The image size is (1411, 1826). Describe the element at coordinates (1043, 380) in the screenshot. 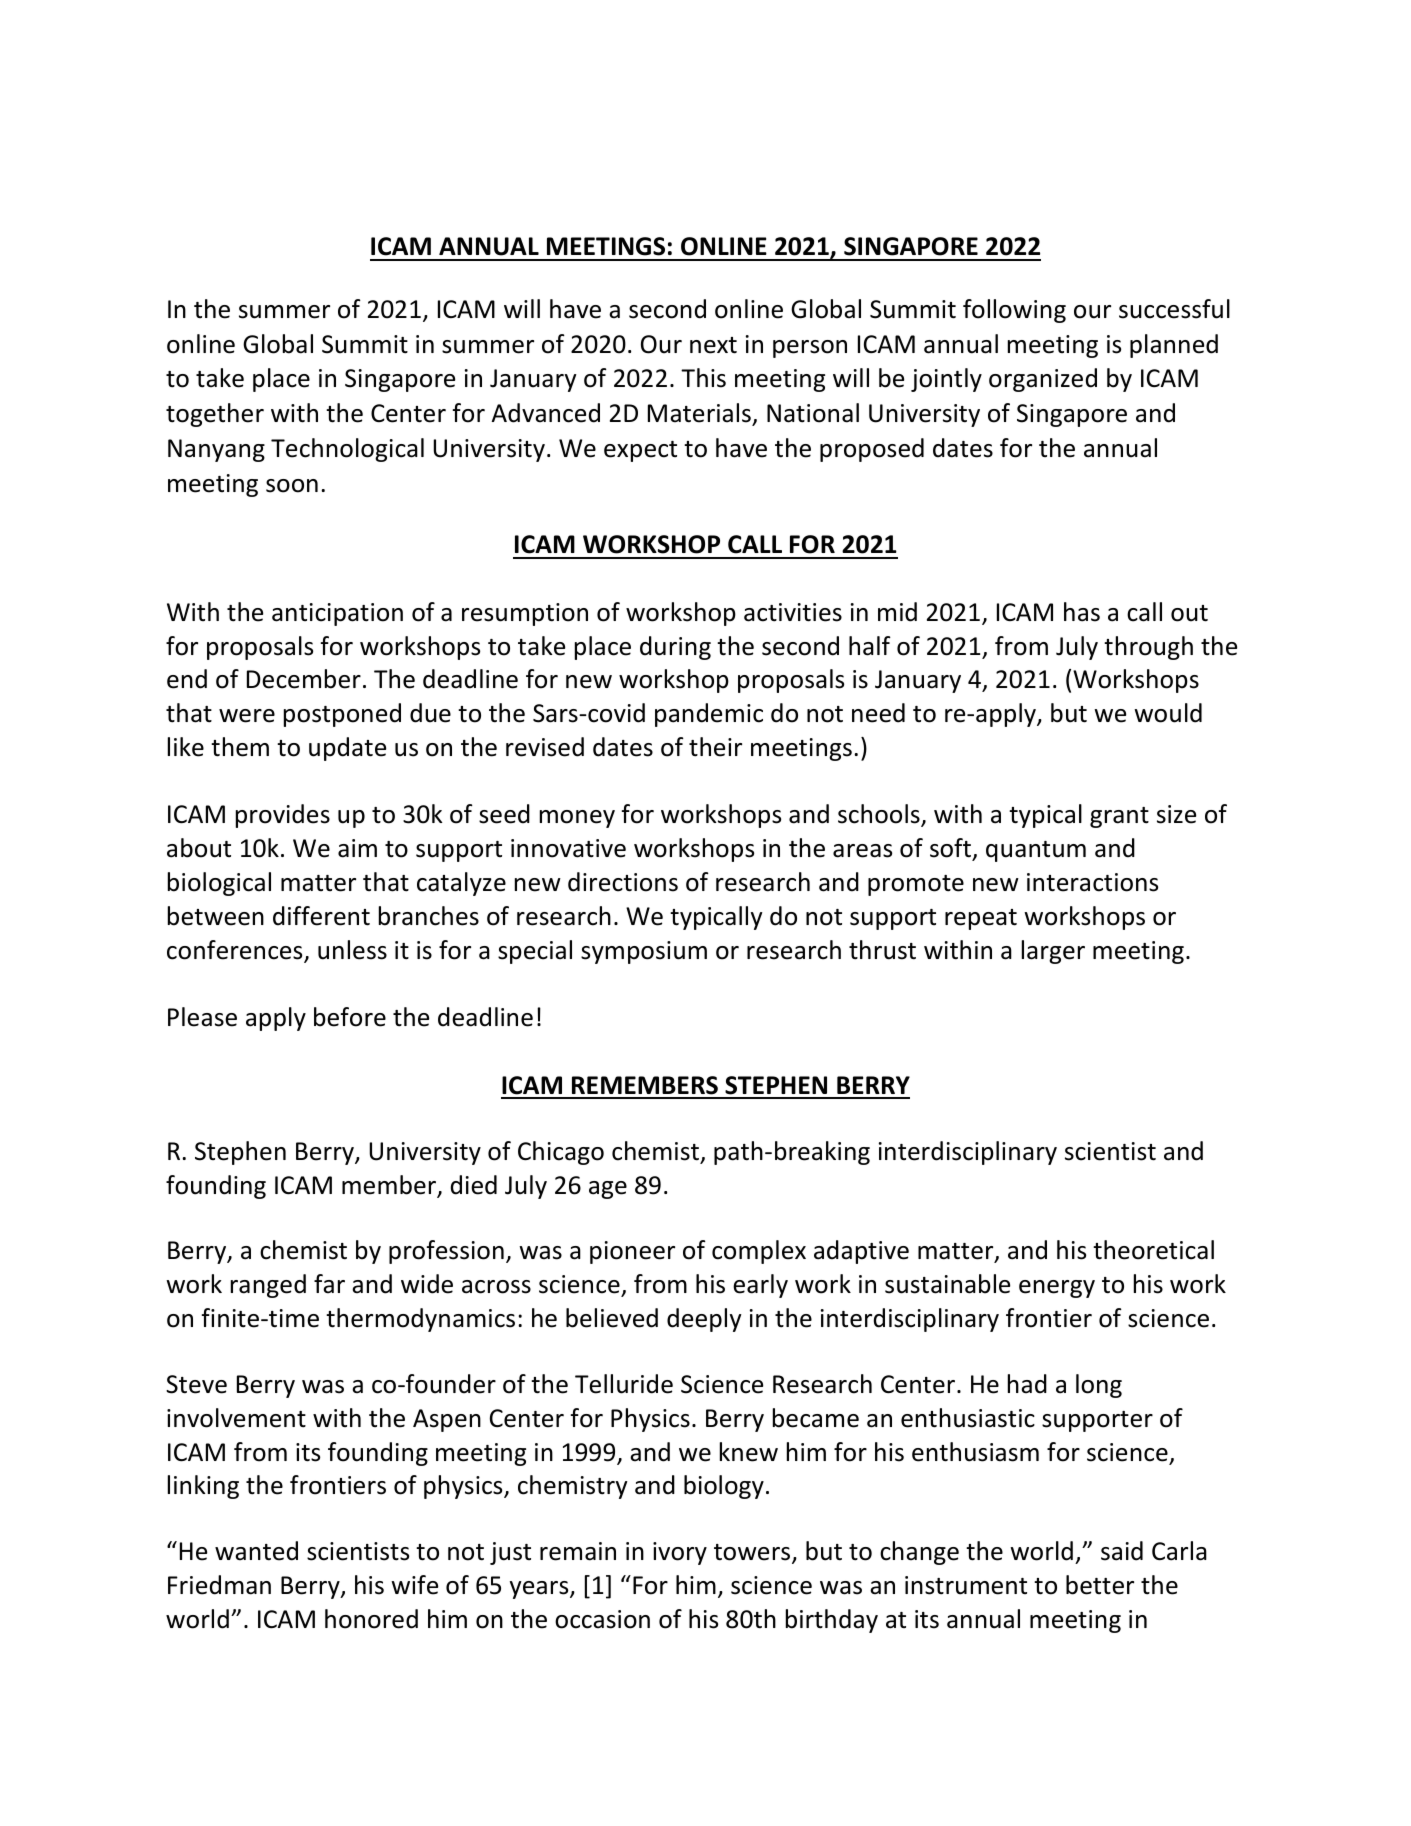

I see `organized` at that location.
